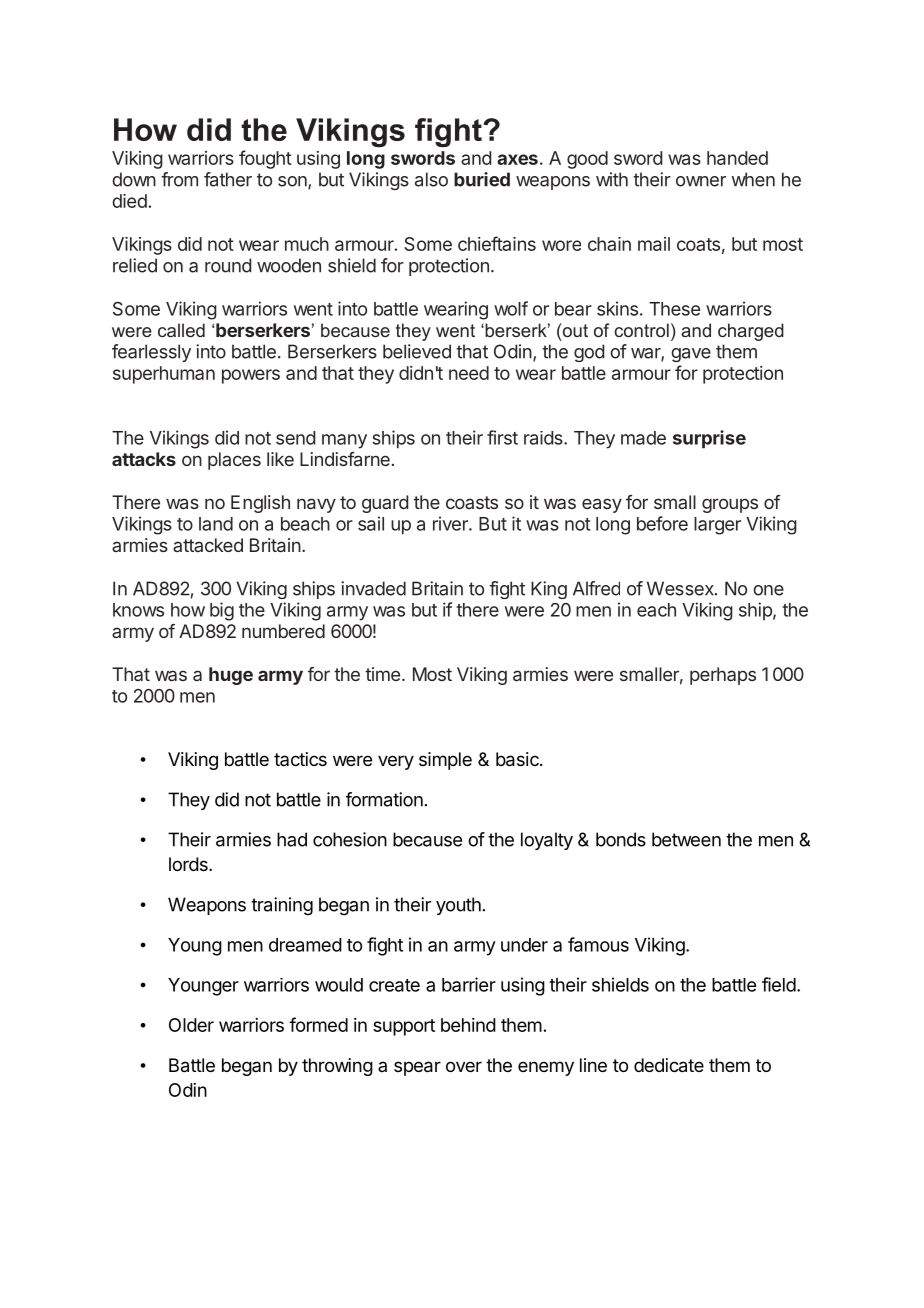 This page has width=924, height=1308. I want to click on larger, so click(717, 526).
